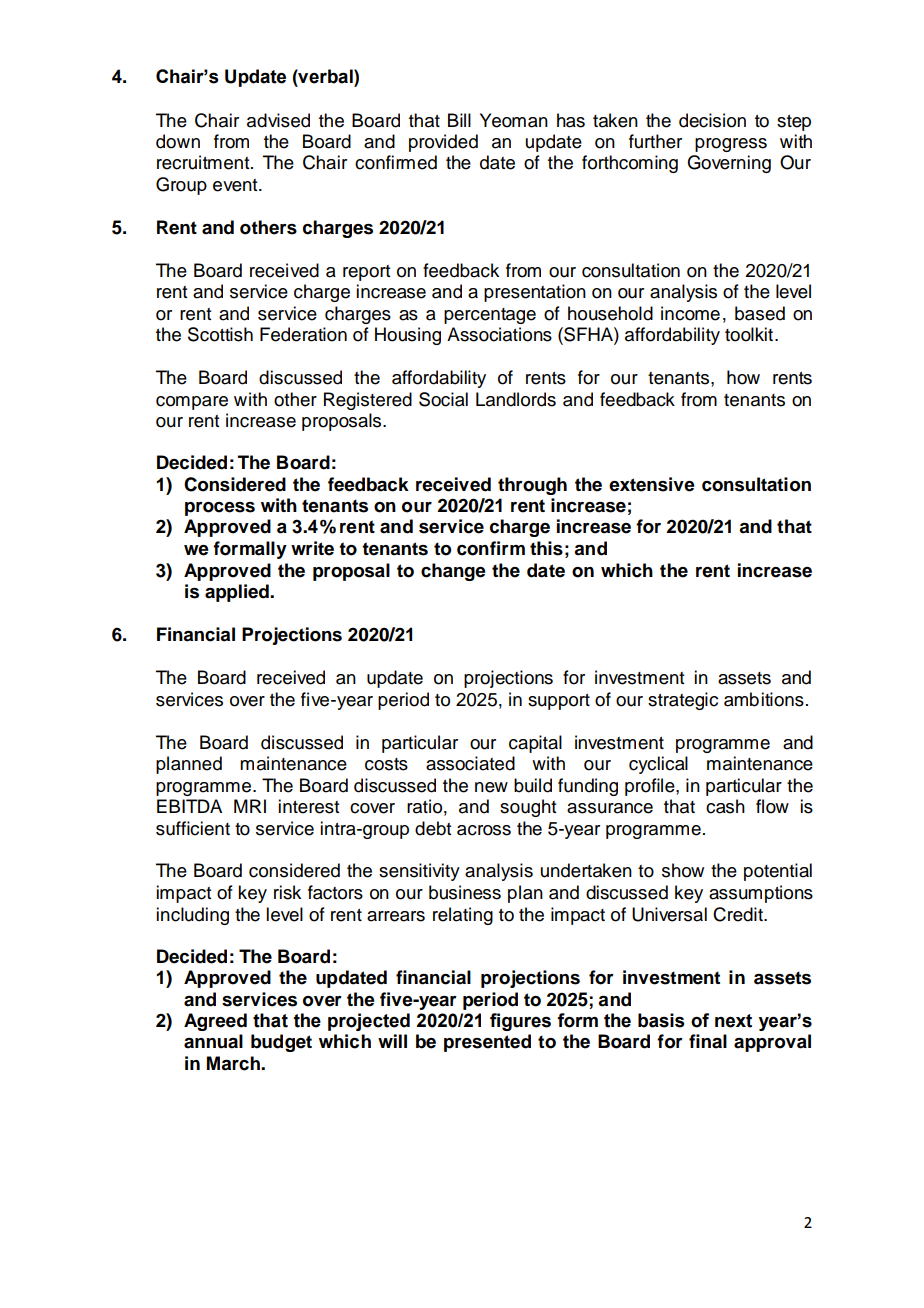  I want to click on budget, so click(281, 1043).
